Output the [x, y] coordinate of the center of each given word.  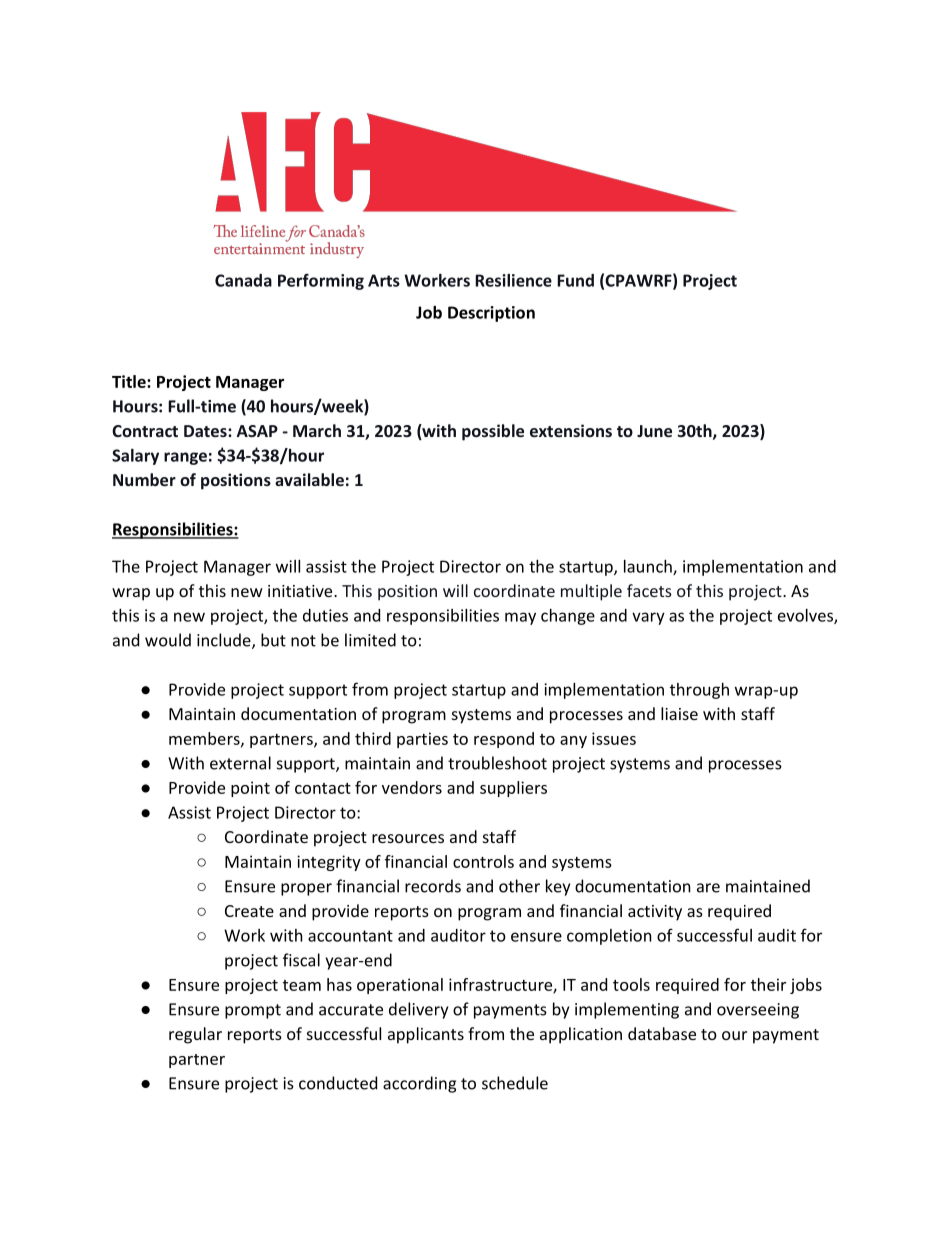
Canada [243, 280]
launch [649, 567]
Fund [575, 280]
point [250, 789]
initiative [301, 591]
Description [491, 314]
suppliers [513, 789]
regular [195, 1035]
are [708, 888]
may [520, 618]
